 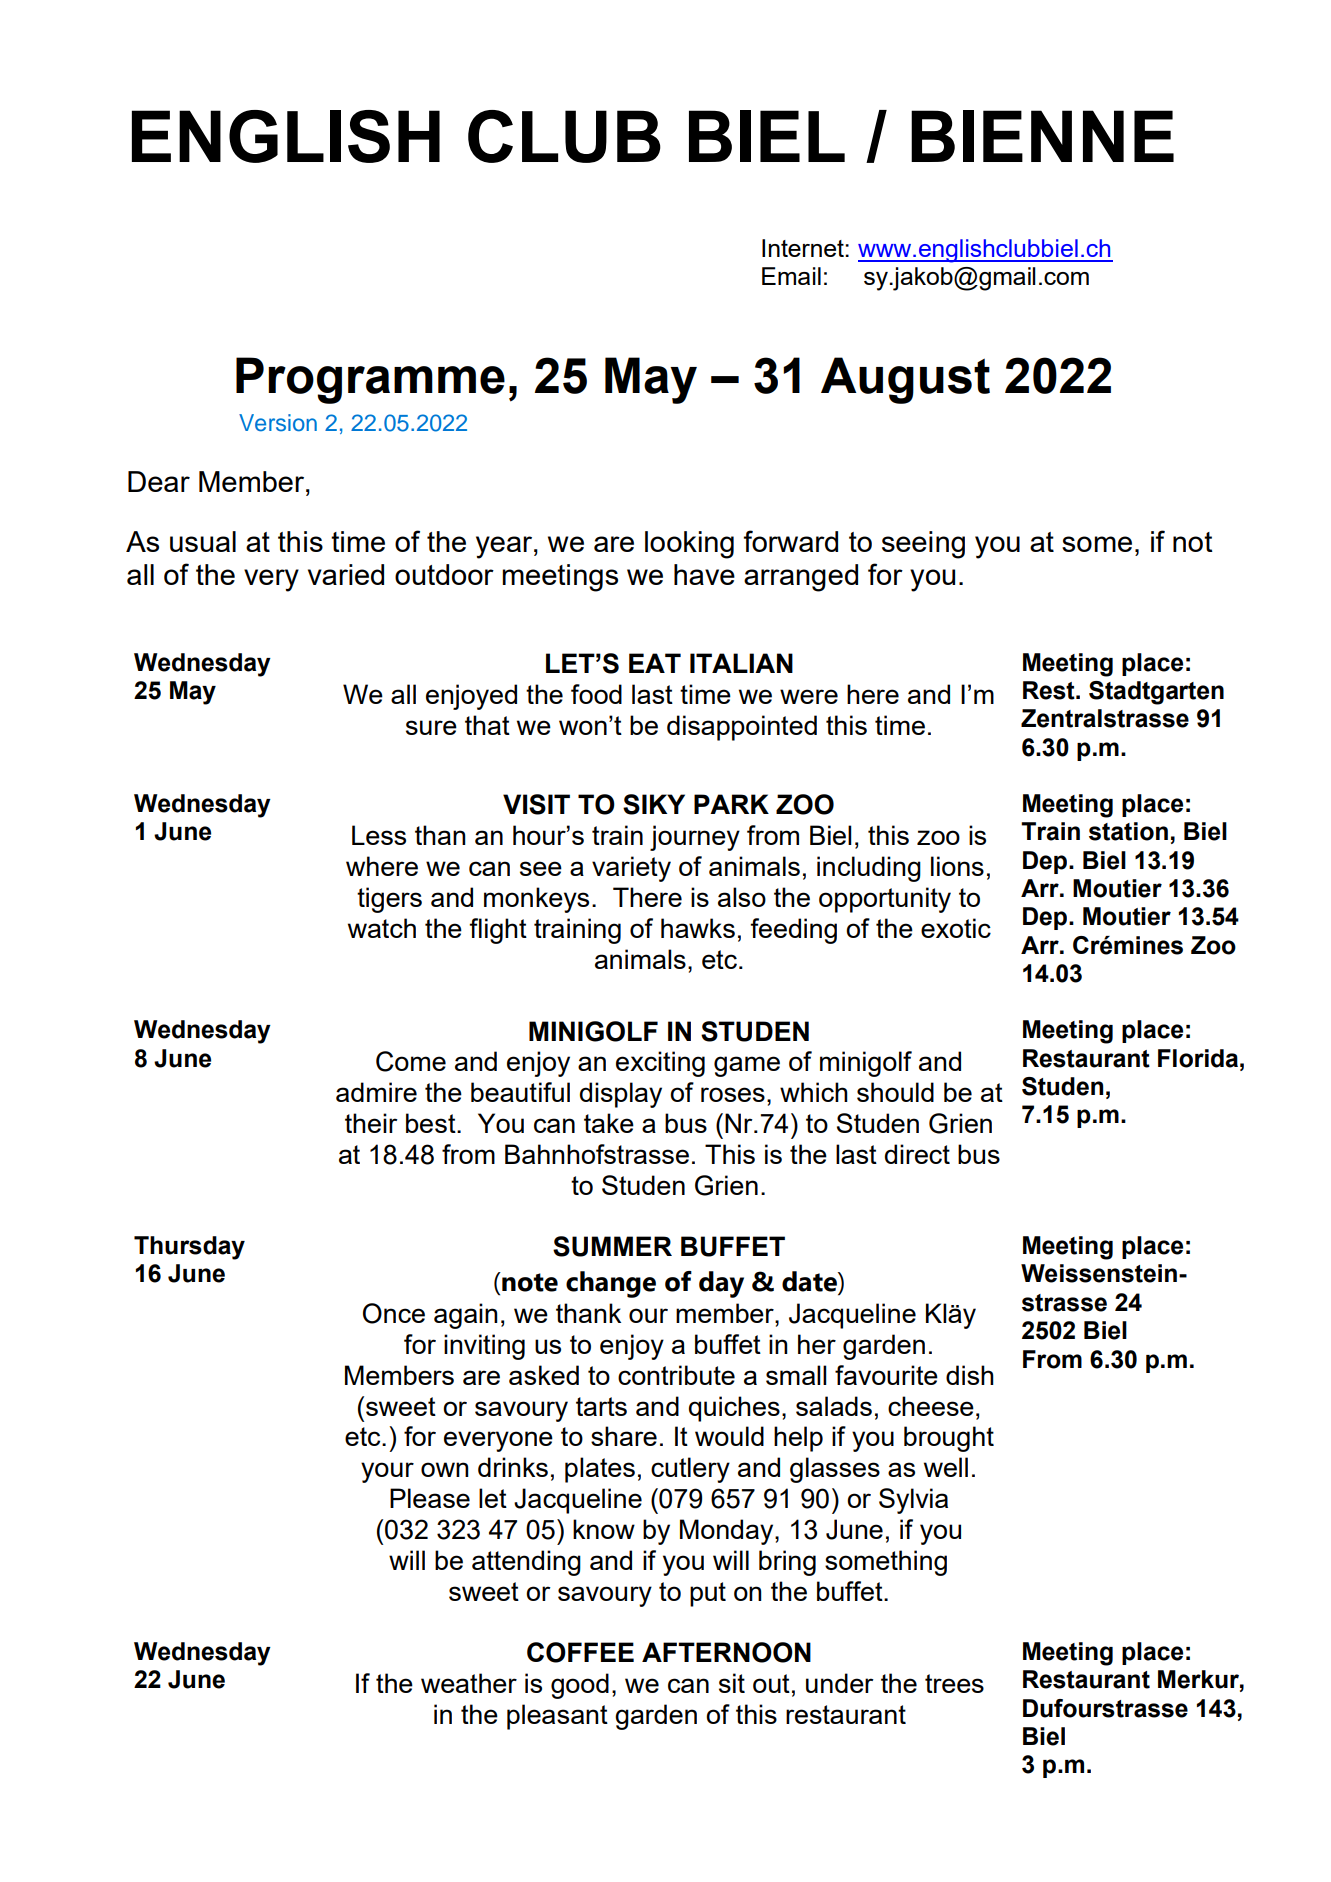 I want to click on dish, so click(x=970, y=1375).
